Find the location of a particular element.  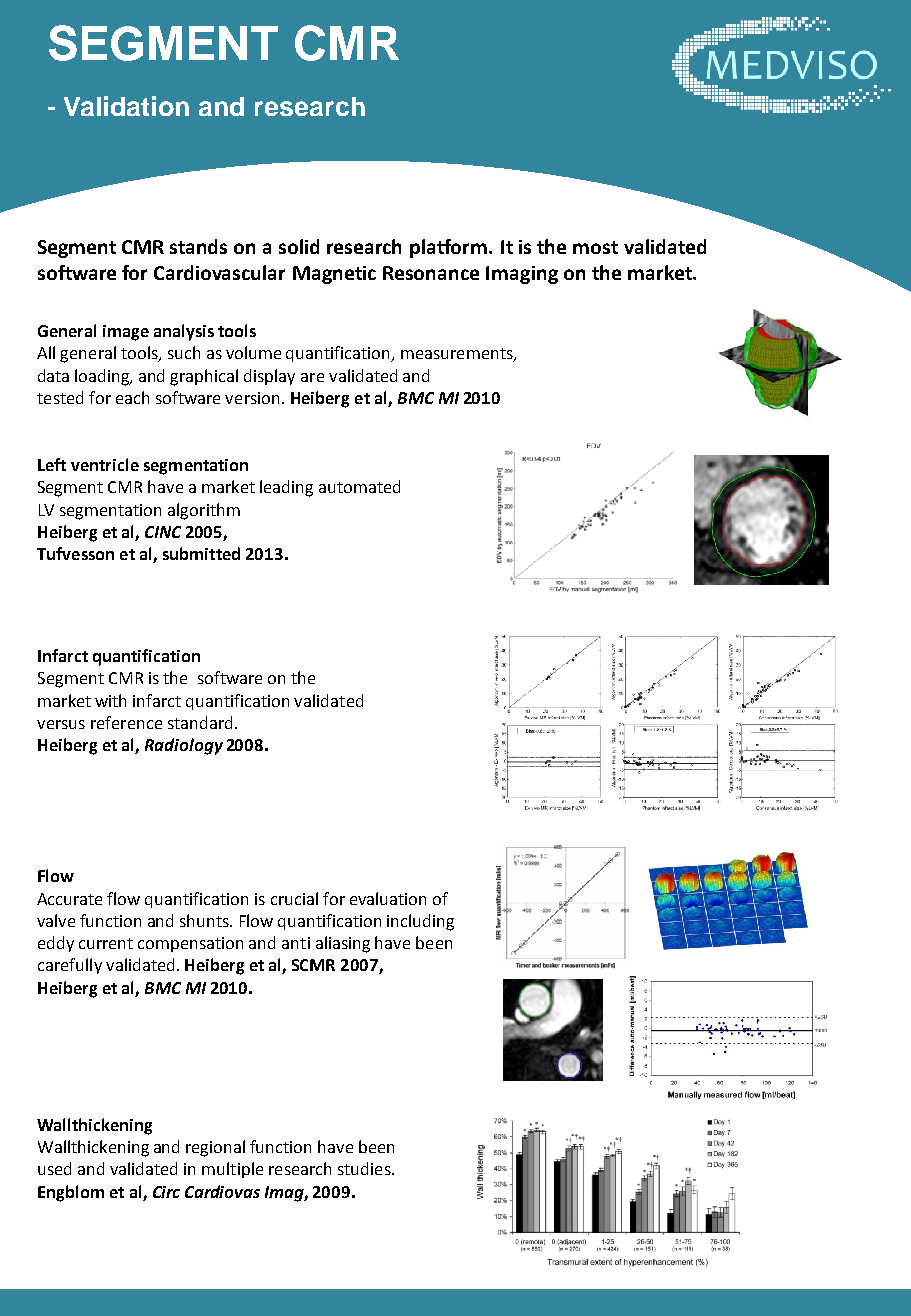

with is located at coordinates (110, 700).
